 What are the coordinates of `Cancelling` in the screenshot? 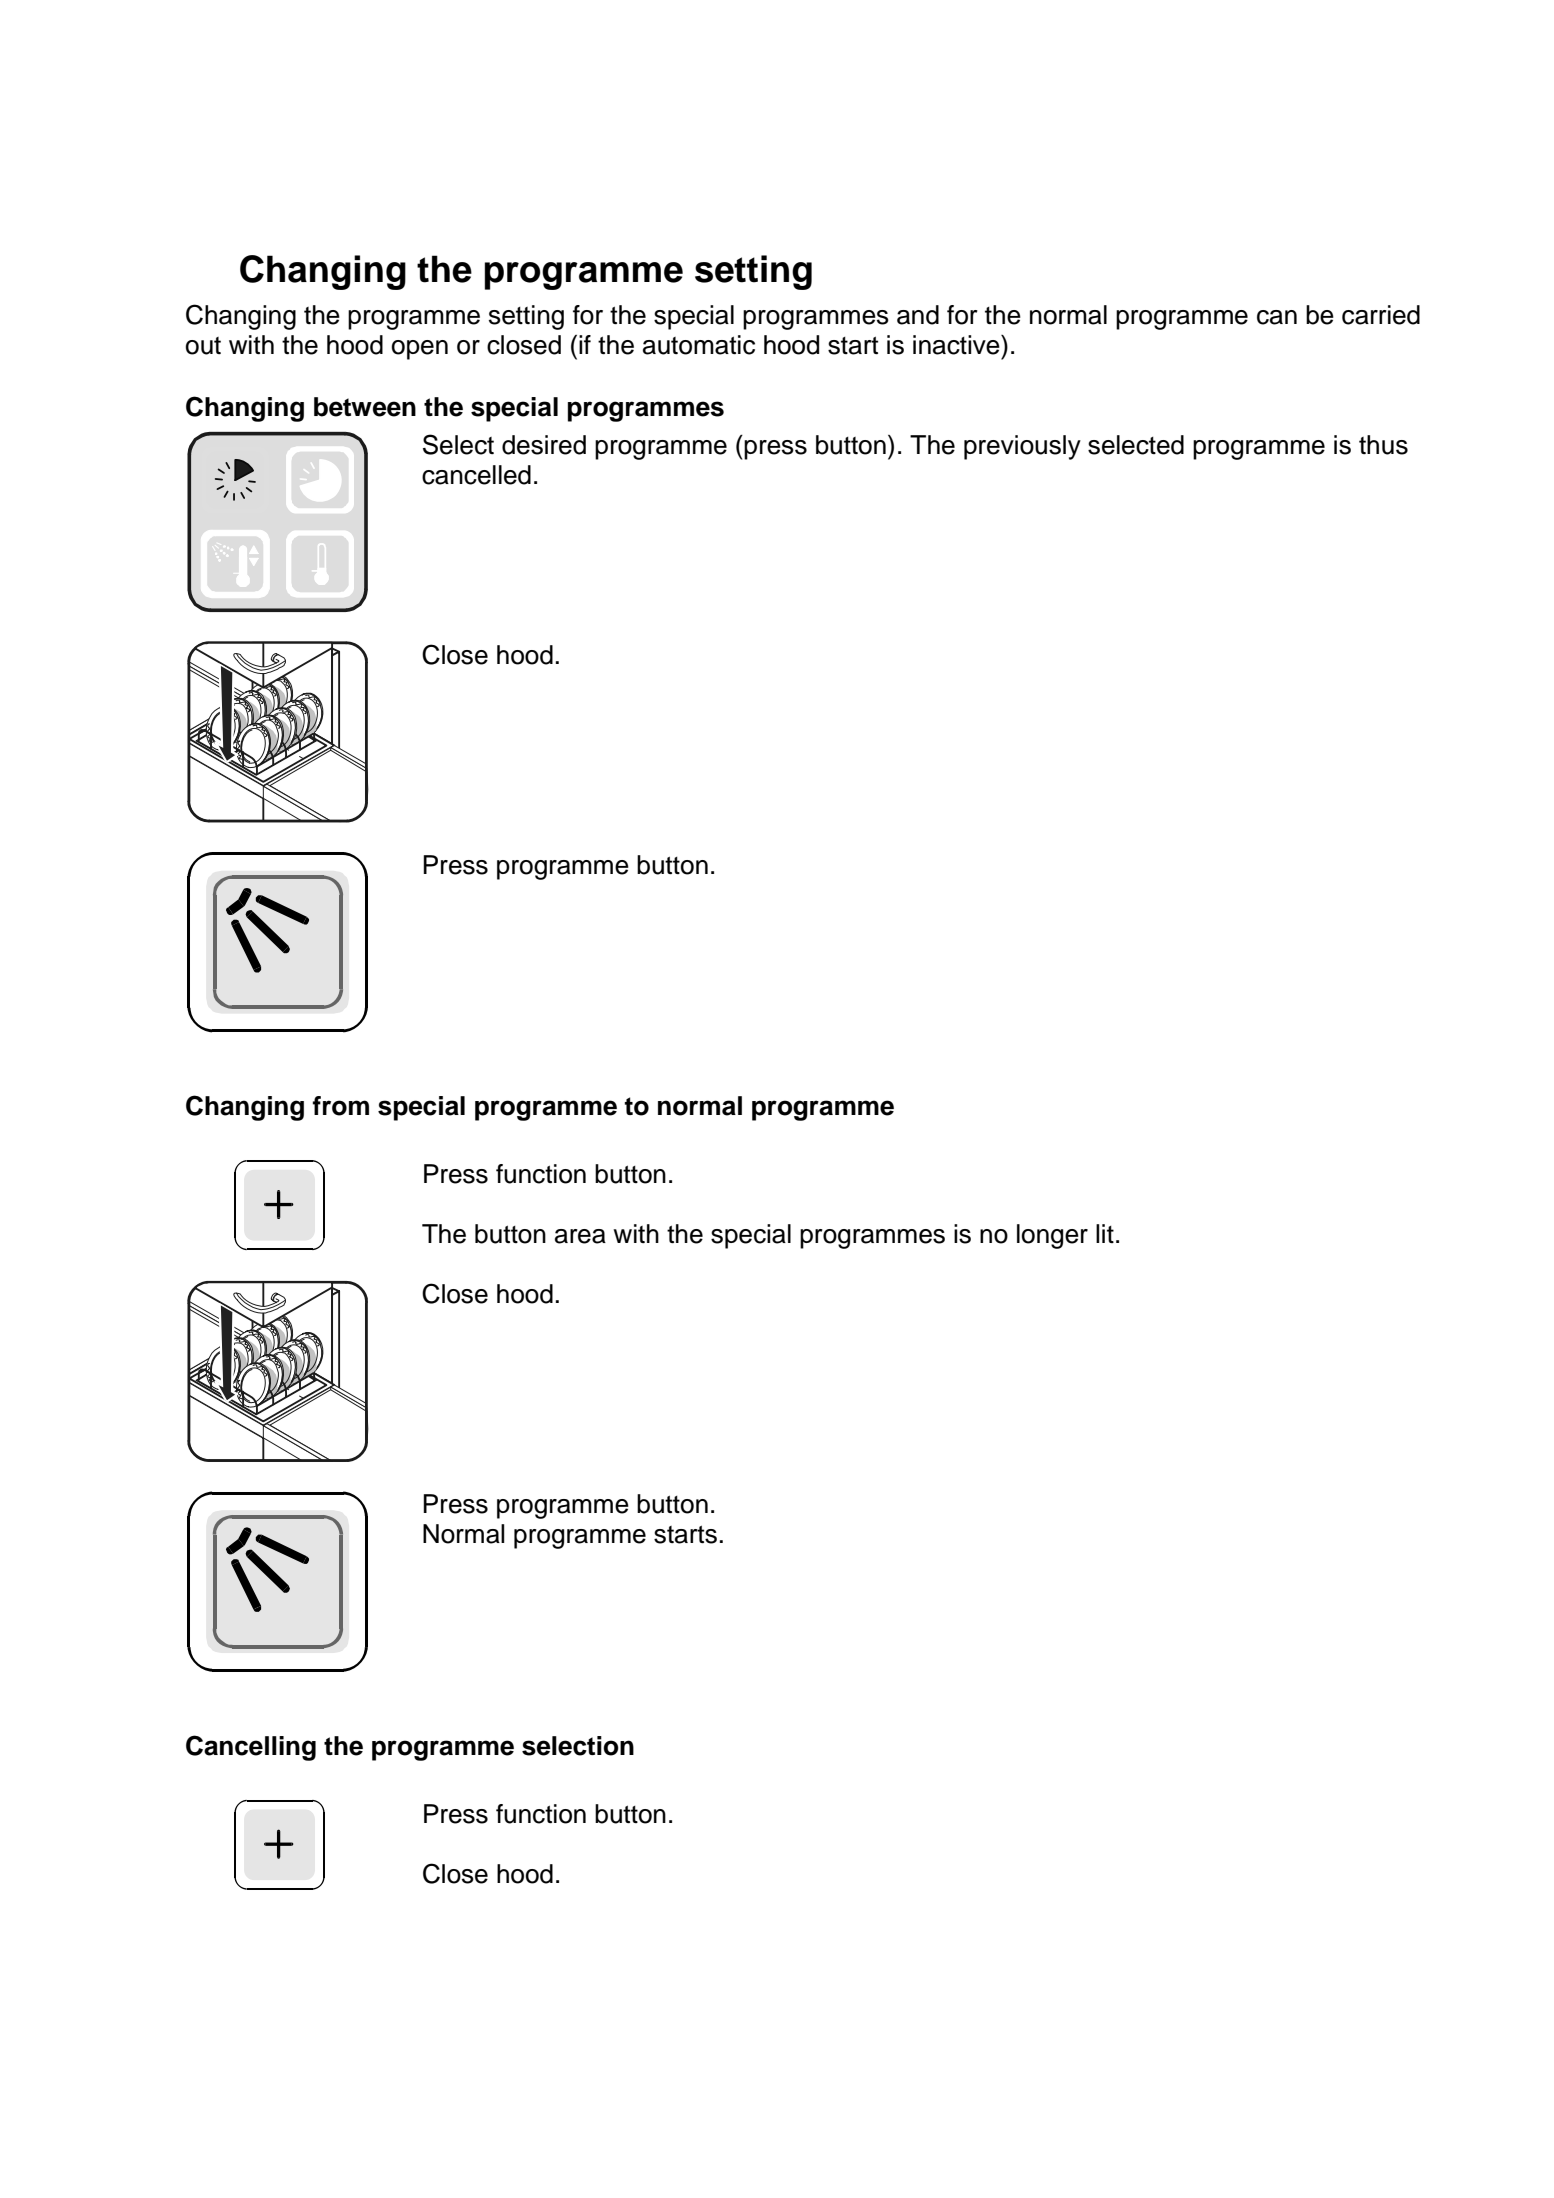 It's located at (251, 1748).
